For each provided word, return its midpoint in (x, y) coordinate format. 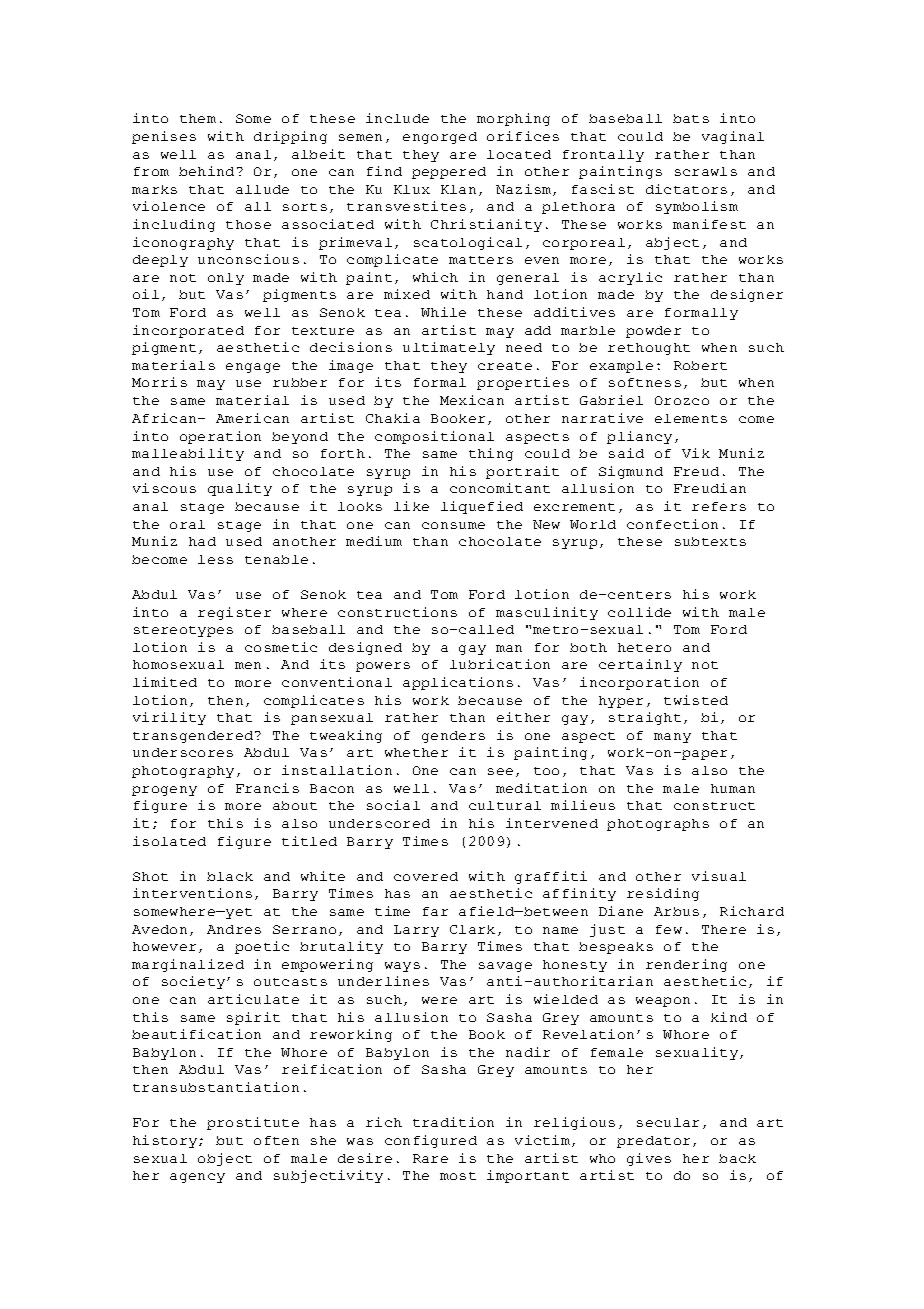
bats (691, 118)
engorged (440, 138)
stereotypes (183, 631)
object (225, 1159)
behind (206, 171)
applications (458, 683)
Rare (430, 1158)
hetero (644, 647)
